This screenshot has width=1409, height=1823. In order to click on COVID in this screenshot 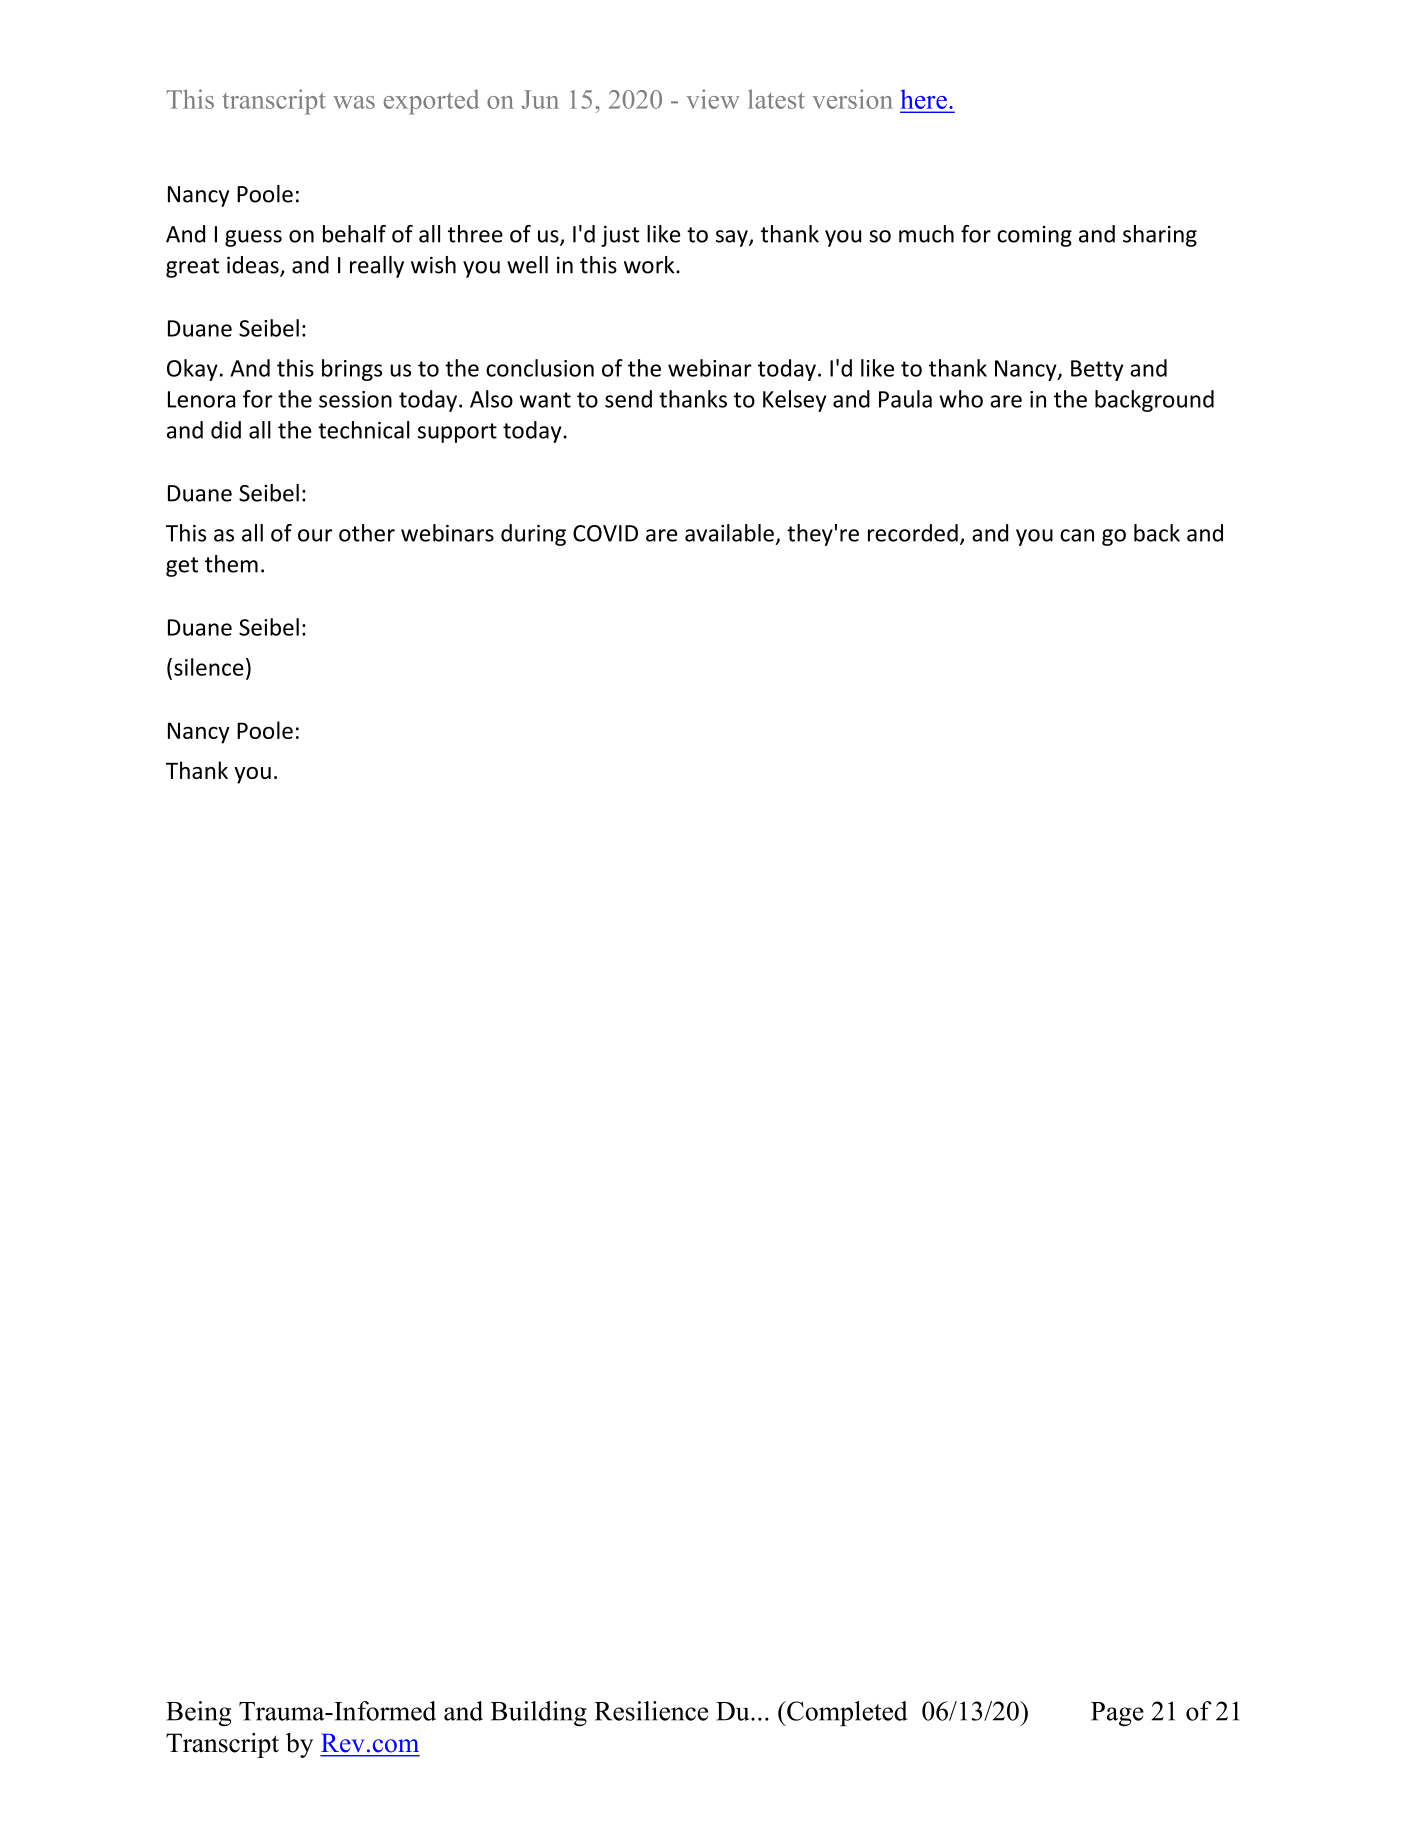, I will do `click(605, 533)`.
